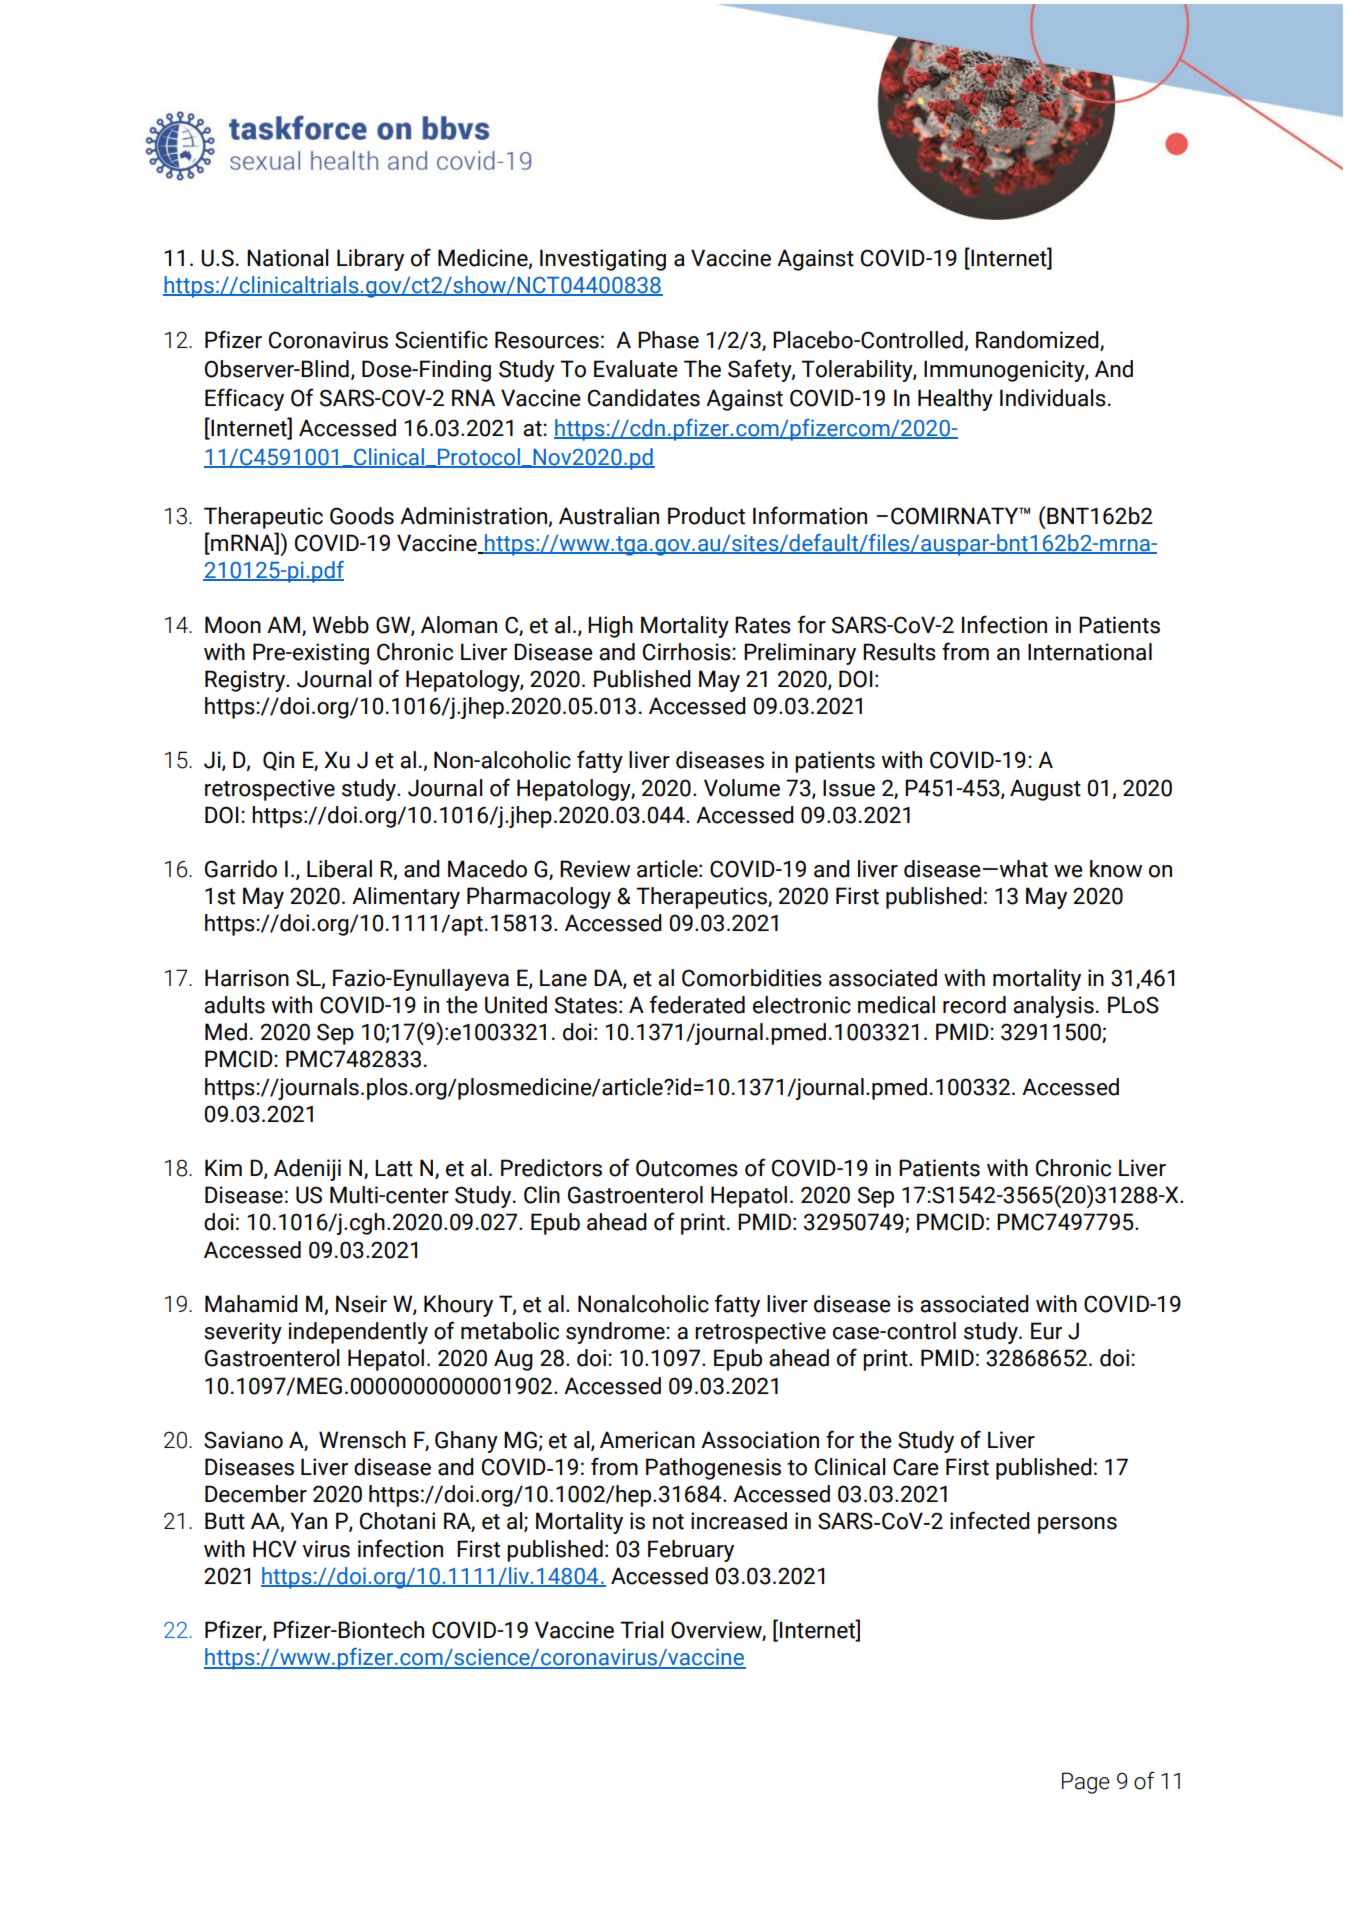  What do you see at coordinates (370, 260) in the page?
I see `Library` at bounding box center [370, 260].
